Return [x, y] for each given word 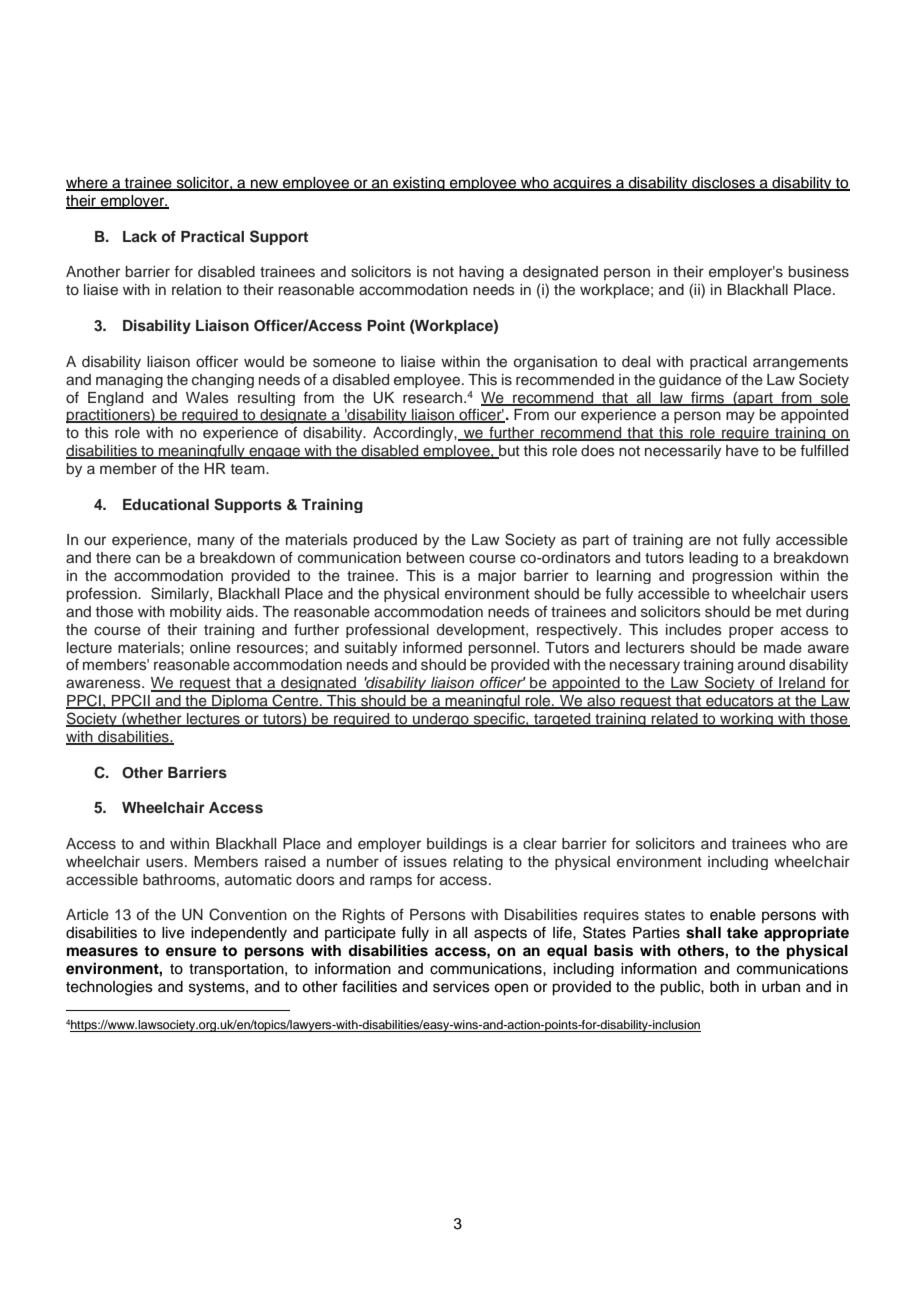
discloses [724, 184]
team [249, 469]
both [724, 987]
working [746, 720]
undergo [441, 720]
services [461, 987]
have [742, 451]
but [508, 452]
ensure [191, 952]
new [265, 185]
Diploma [240, 702]
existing [419, 184]
